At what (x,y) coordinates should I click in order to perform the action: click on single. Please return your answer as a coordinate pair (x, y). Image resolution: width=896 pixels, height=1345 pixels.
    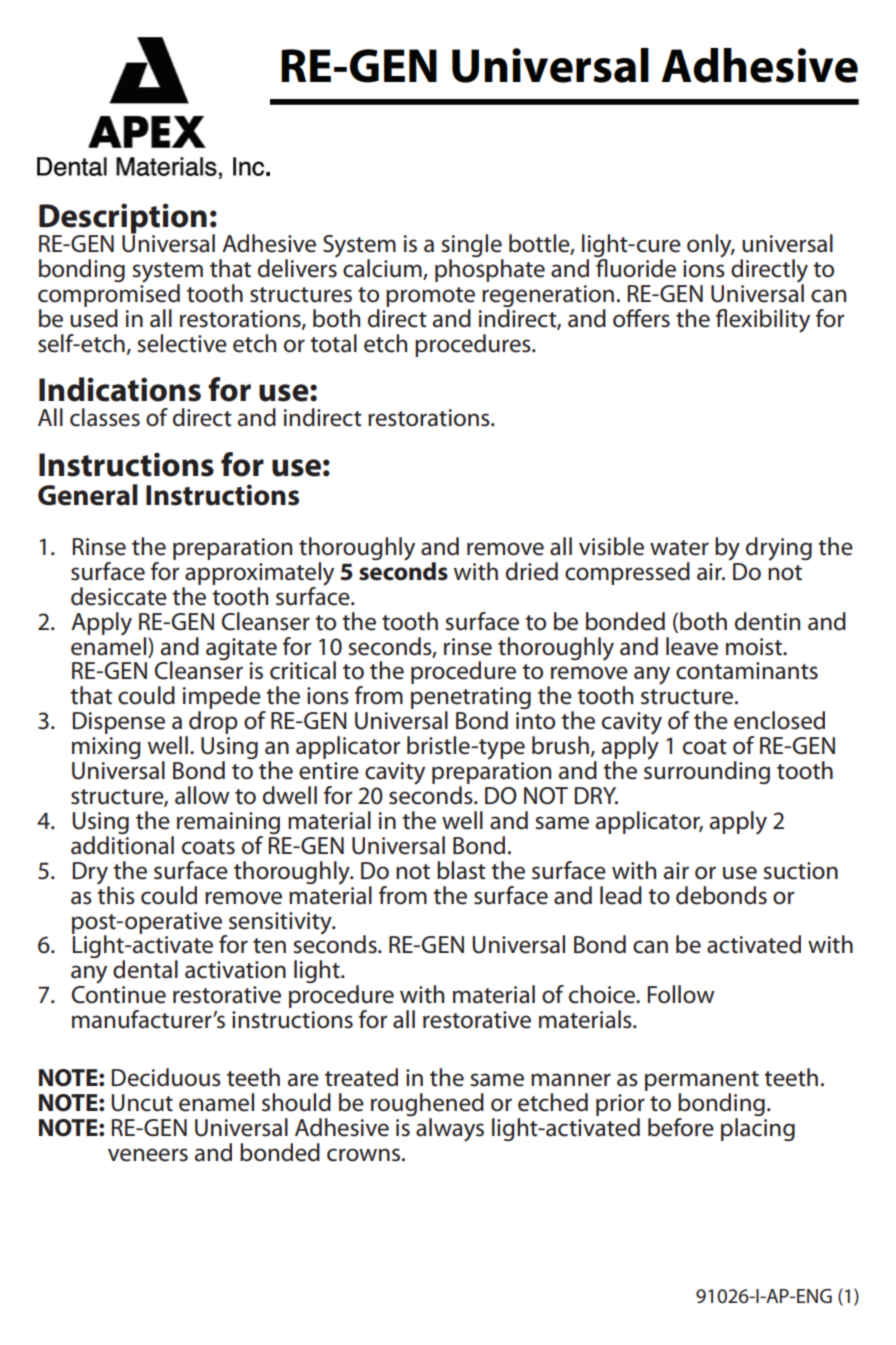
    Looking at the image, I should click on (472, 247).
